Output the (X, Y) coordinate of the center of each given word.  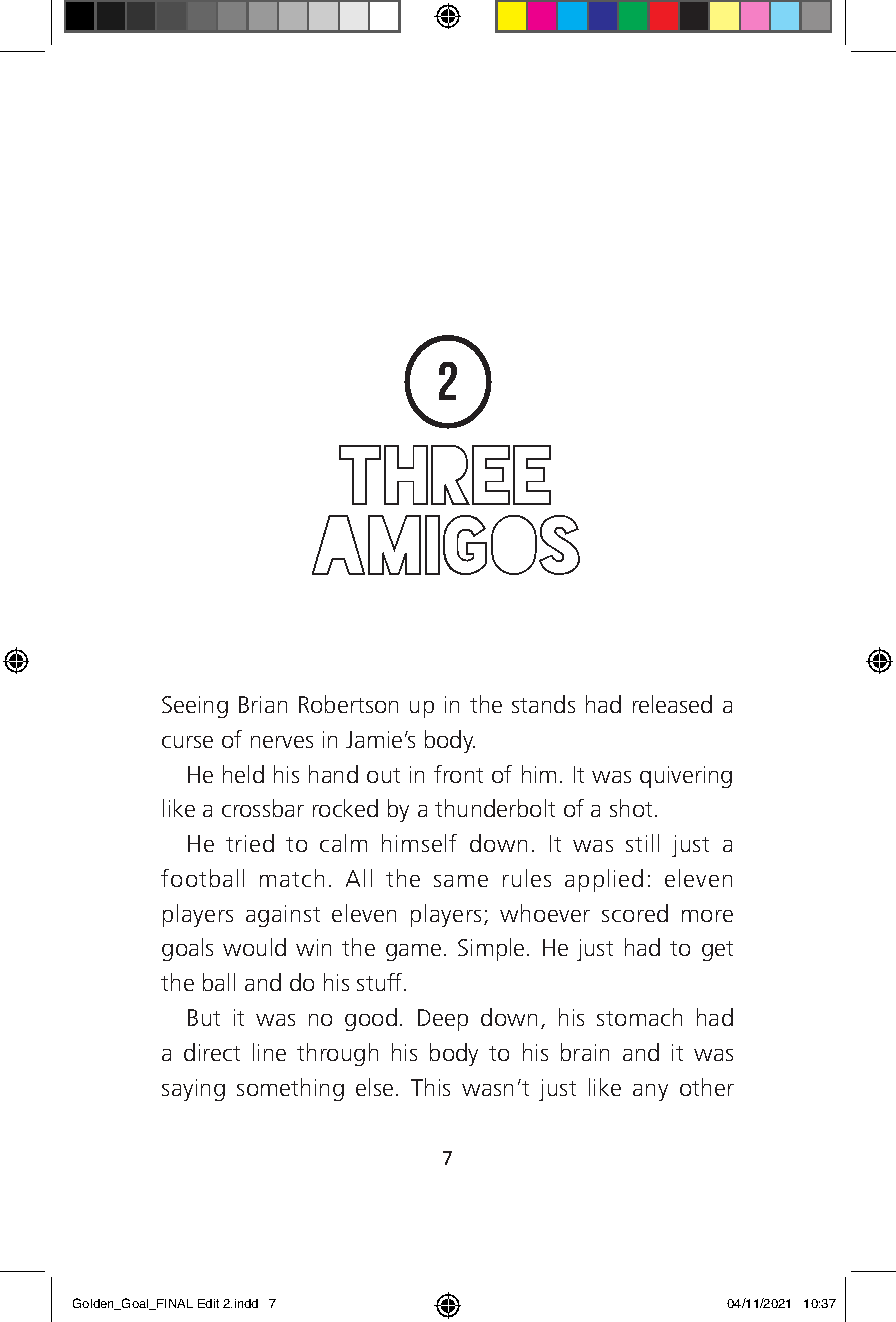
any (650, 1092)
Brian (263, 704)
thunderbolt (495, 808)
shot (631, 808)
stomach (639, 1017)
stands (543, 704)
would (254, 947)
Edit (208, 1303)
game (413, 952)
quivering (686, 777)
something (290, 1089)
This (430, 1087)
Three (445, 475)
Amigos (446, 545)
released (672, 704)
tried (250, 843)
